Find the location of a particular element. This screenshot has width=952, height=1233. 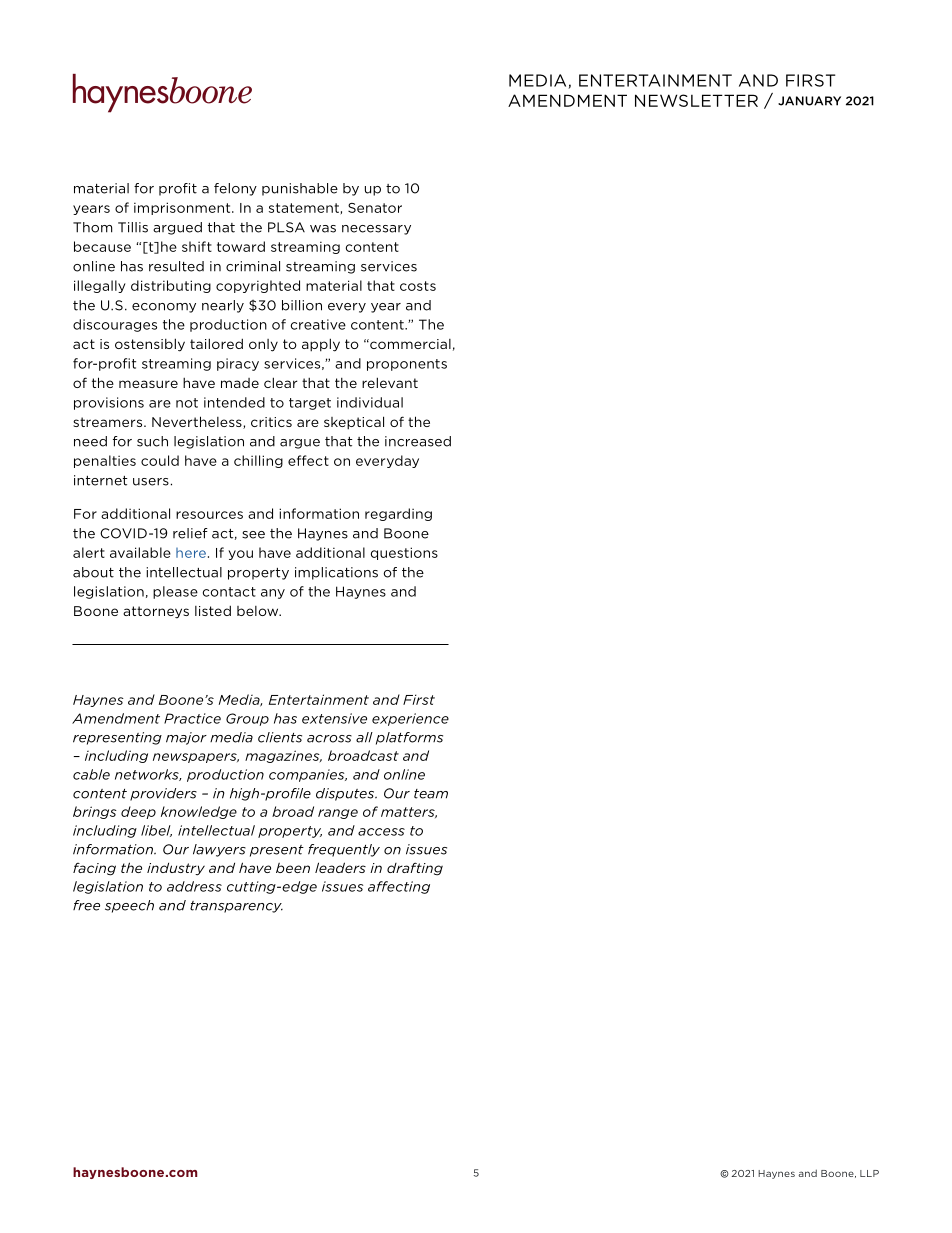

attorneys is located at coordinates (156, 612).
